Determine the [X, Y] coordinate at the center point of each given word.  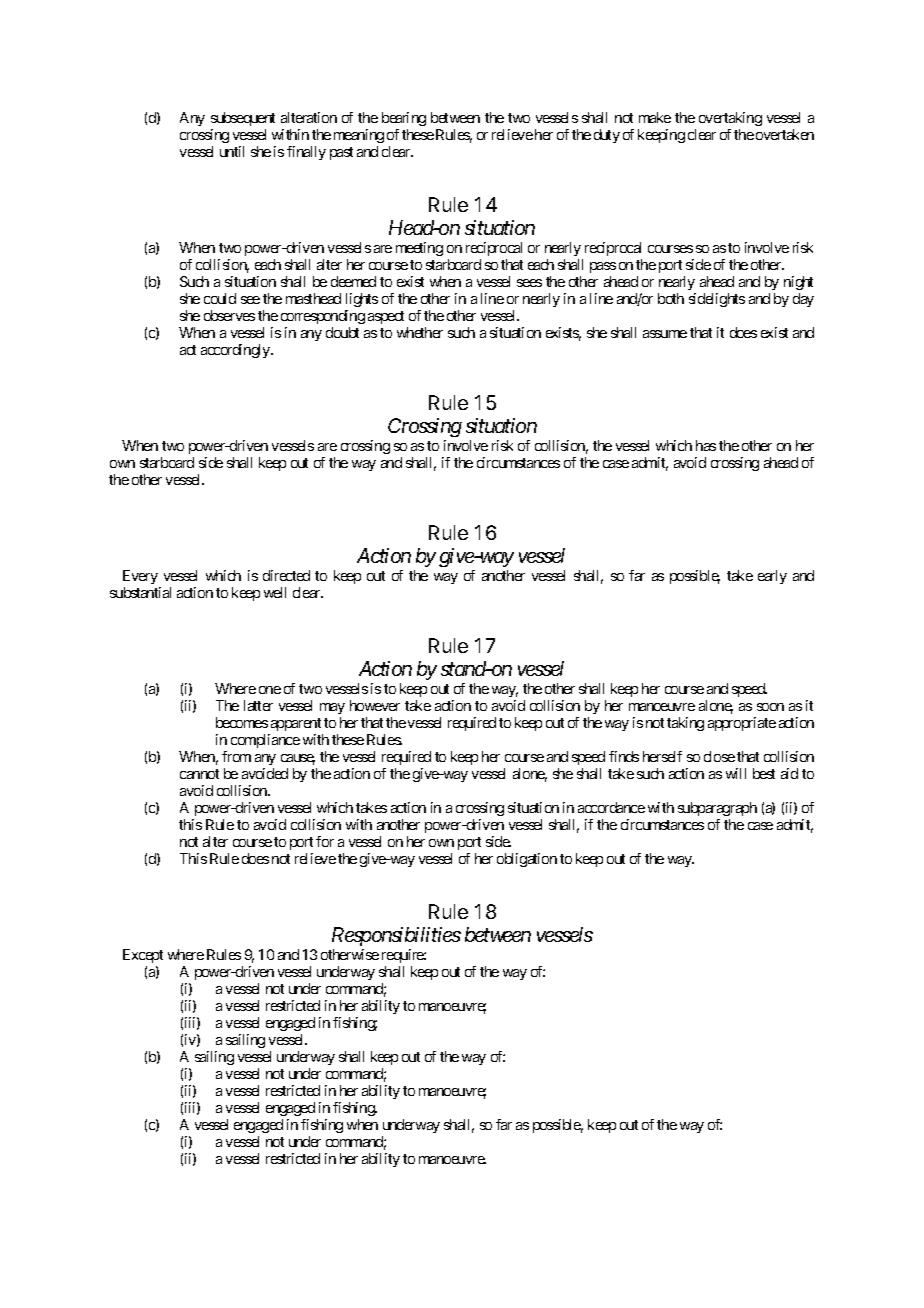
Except [143, 956]
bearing [404, 119]
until [232, 151]
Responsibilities [396, 936]
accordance [611, 807]
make [655, 117]
